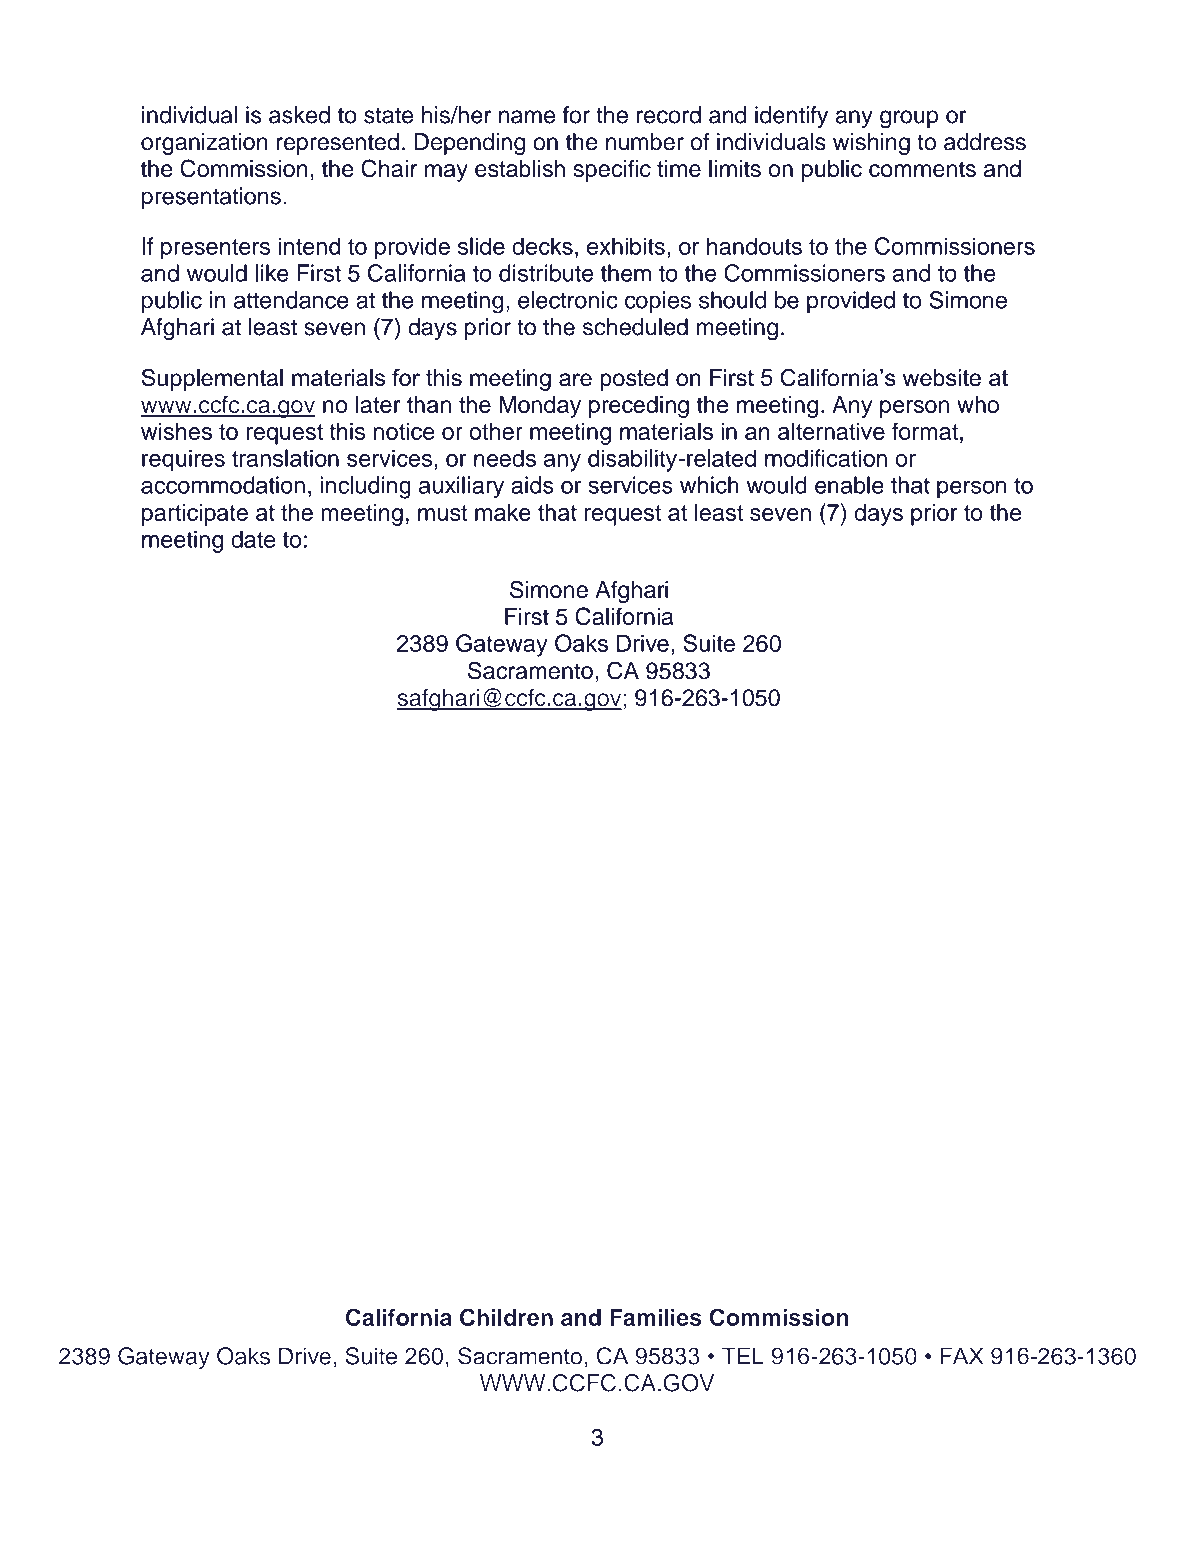 The image size is (1195, 1547). Describe the element at coordinates (299, 115) in the image. I see `asked` at that location.
